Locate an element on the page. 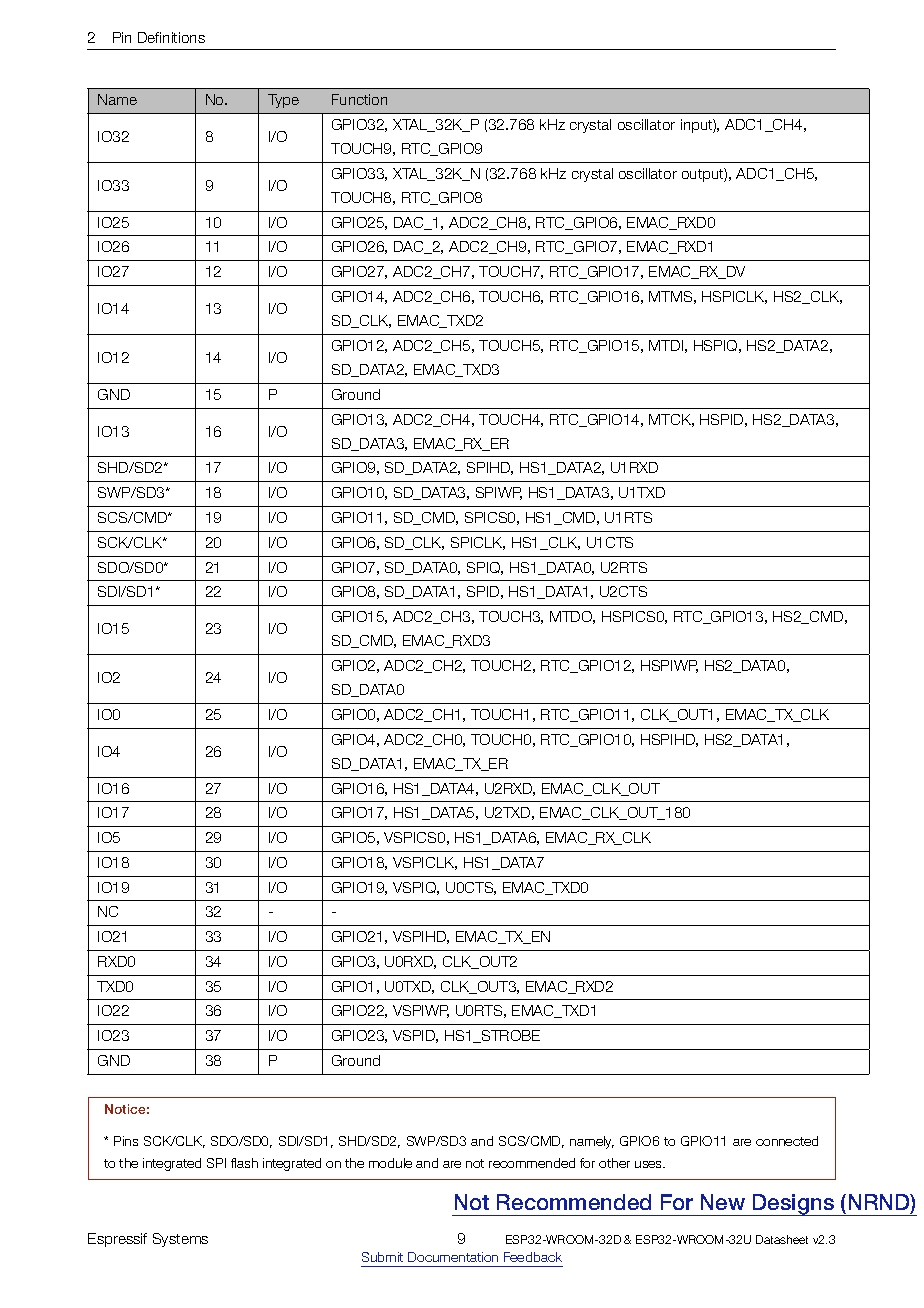  other is located at coordinates (614, 1163).
